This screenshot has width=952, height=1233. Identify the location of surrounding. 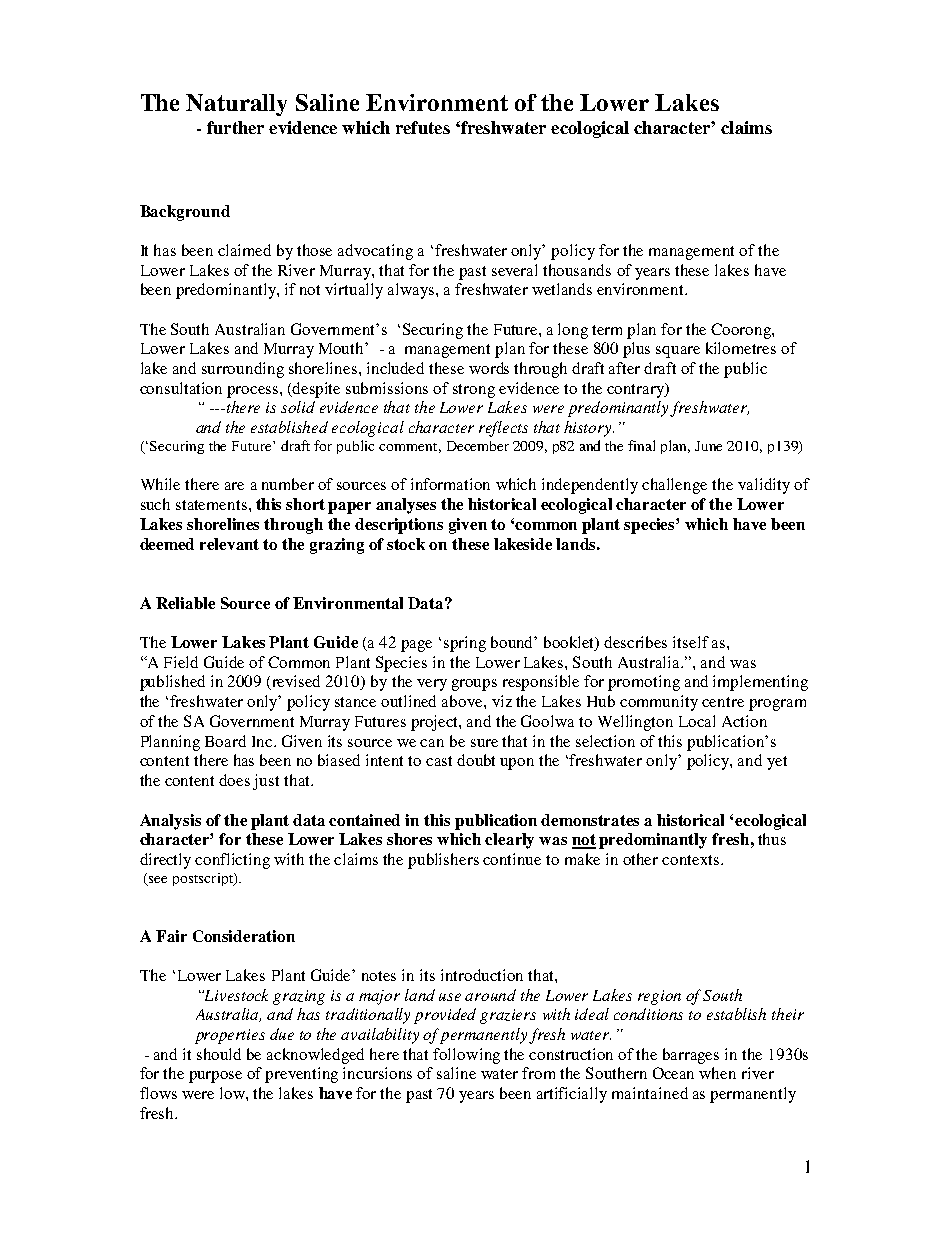
(243, 370).
